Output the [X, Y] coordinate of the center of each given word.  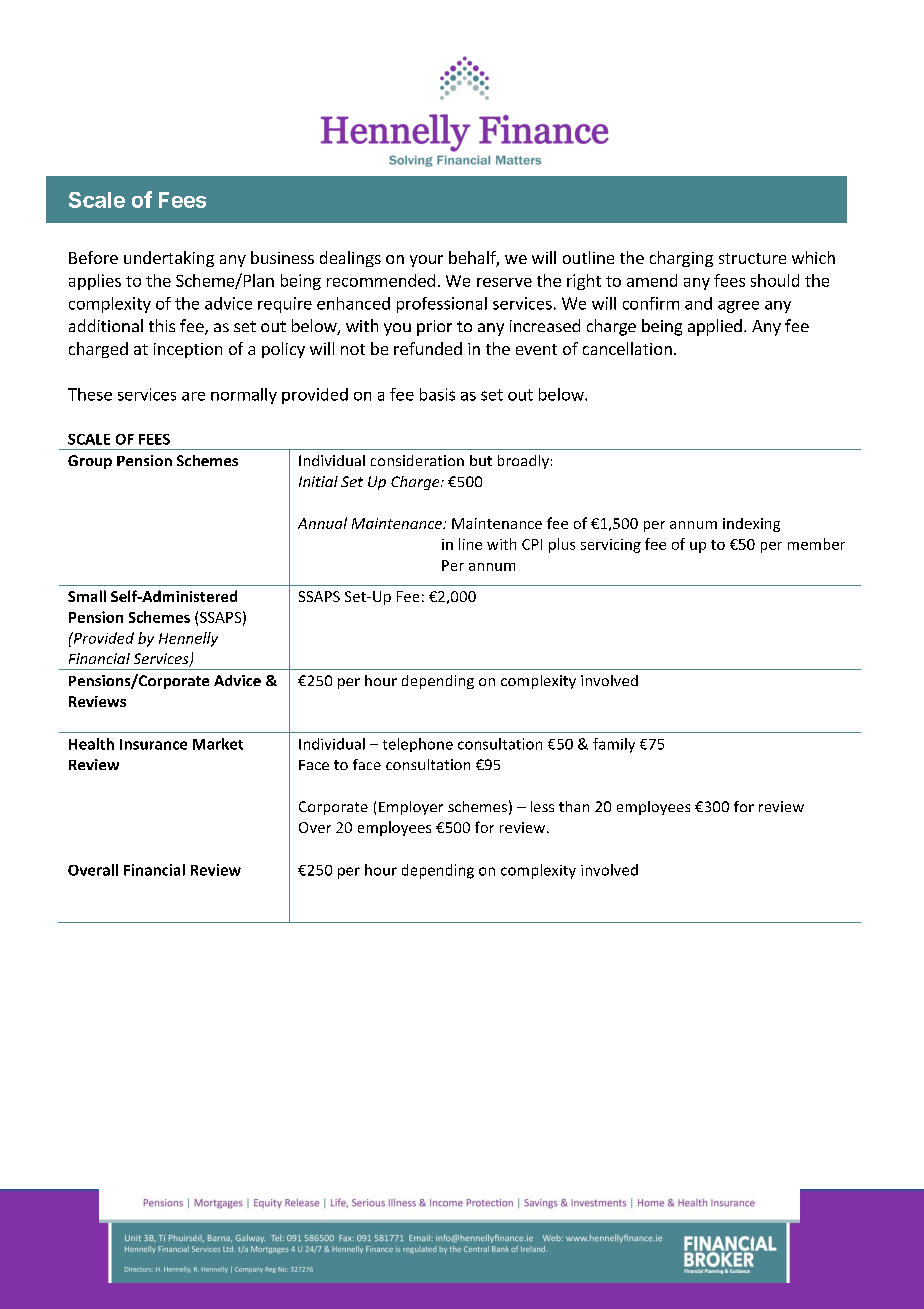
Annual [322, 523]
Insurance [153, 744]
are [193, 396]
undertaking [169, 259]
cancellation [627, 348]
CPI [532, 544]
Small [87, 596]
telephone [418, 745]
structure [752, 258]
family [614, 745]
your [426, 261]
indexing [751, 525]
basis [437, 394]
